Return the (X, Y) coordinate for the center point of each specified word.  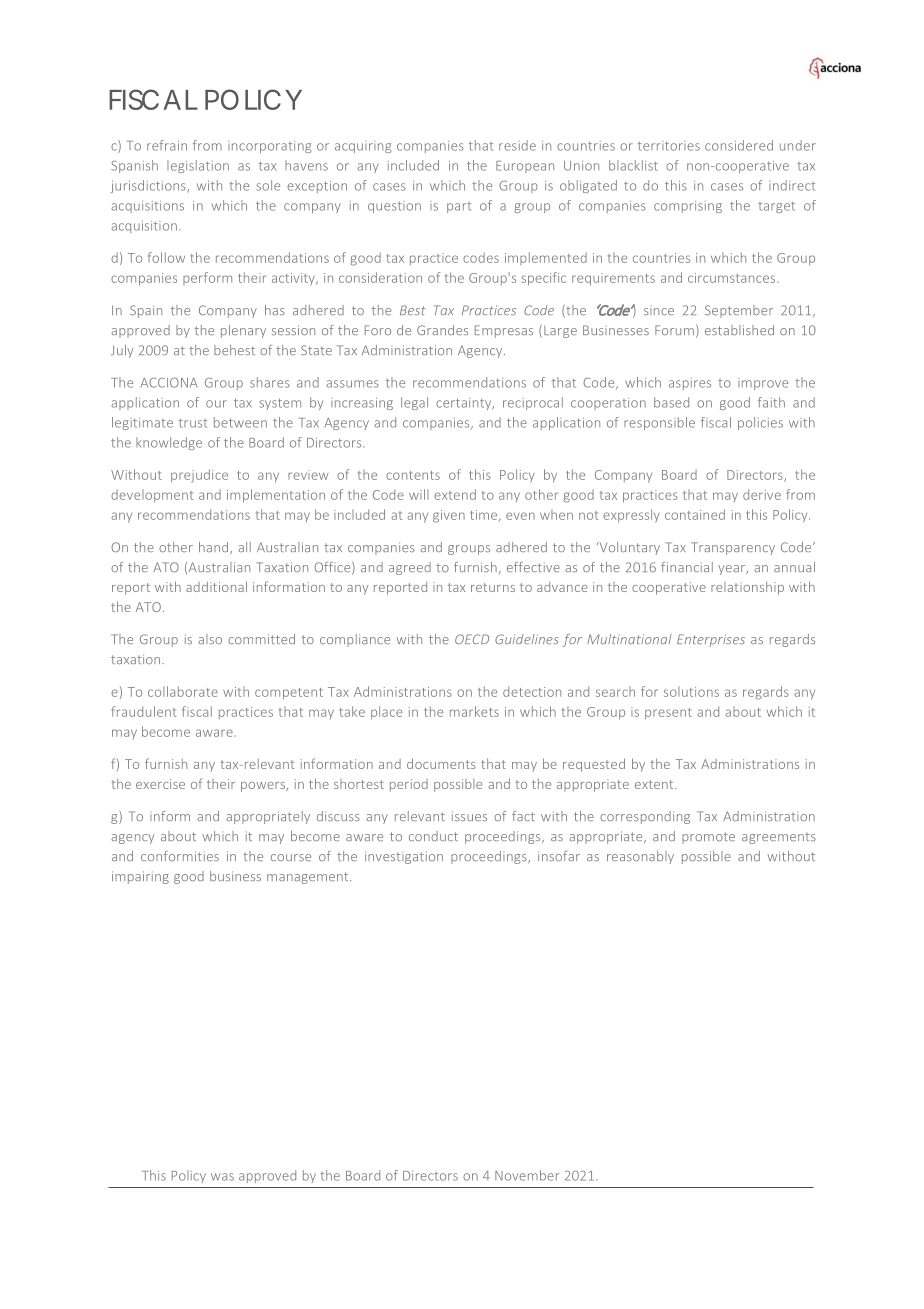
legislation (198, 166)
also (210, 639)
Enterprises (711, 640)
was (222, 1177)
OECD (472, 639)
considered (739, 145)
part (459, 207)
